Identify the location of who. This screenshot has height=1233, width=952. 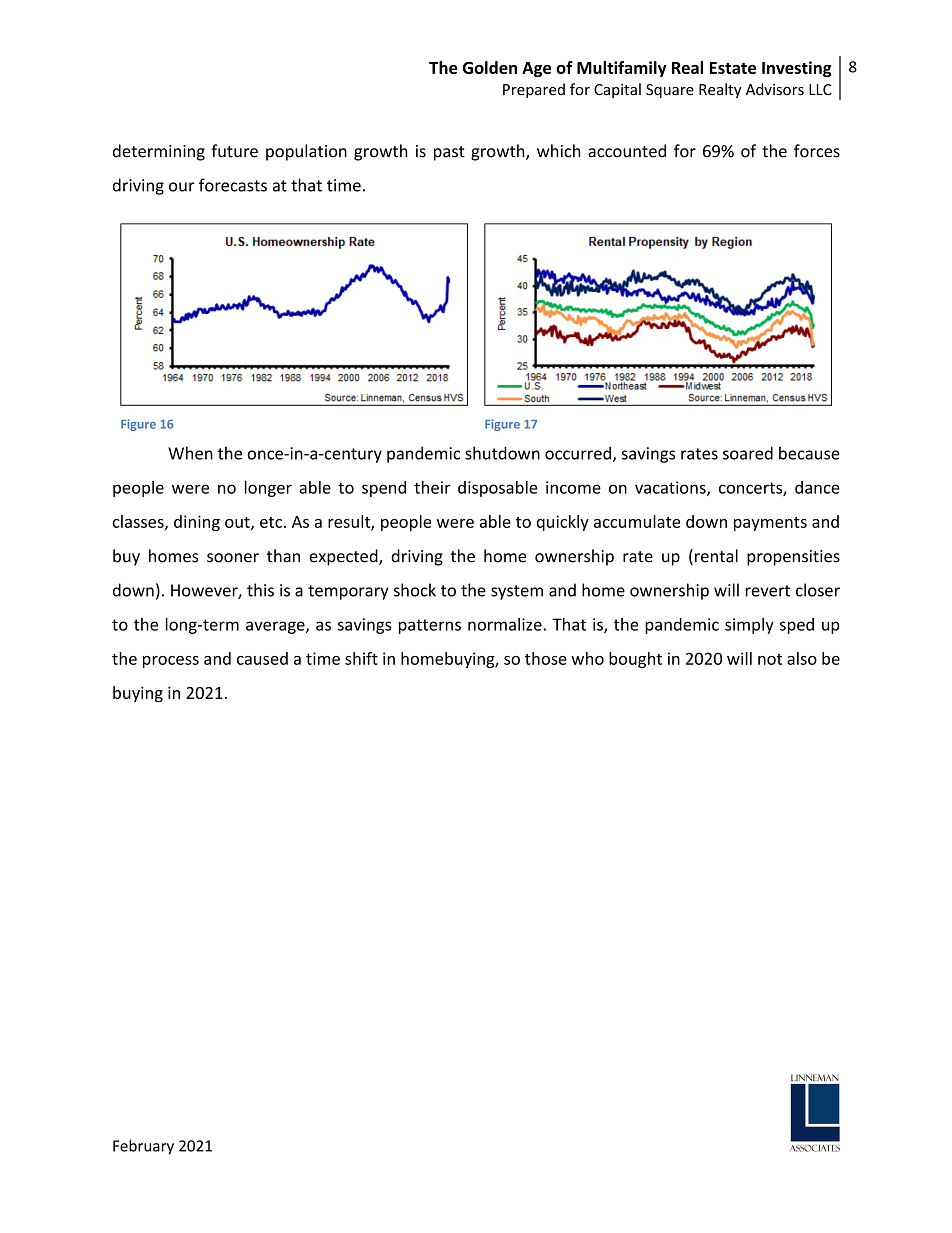
(587, 658).
